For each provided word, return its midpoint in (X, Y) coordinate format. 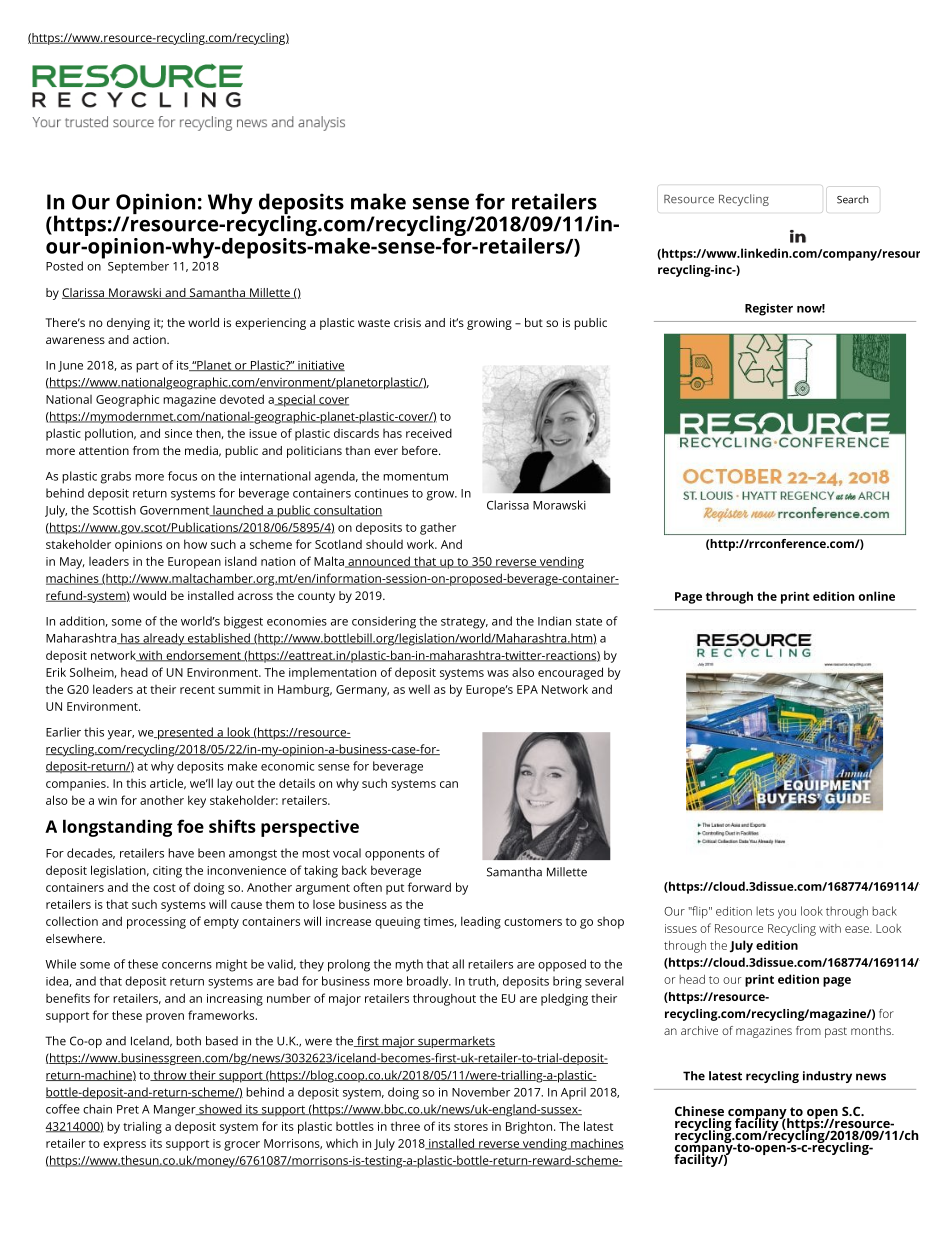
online (877, 596)
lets (765, 911)
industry (827, 1077)
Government (176, 511)
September (138, 267)
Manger (176, 1111)
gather (438, 529)
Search (853, 199)
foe (190, 826)
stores (471, 1127)
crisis (407, 322)
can (449, 784)
